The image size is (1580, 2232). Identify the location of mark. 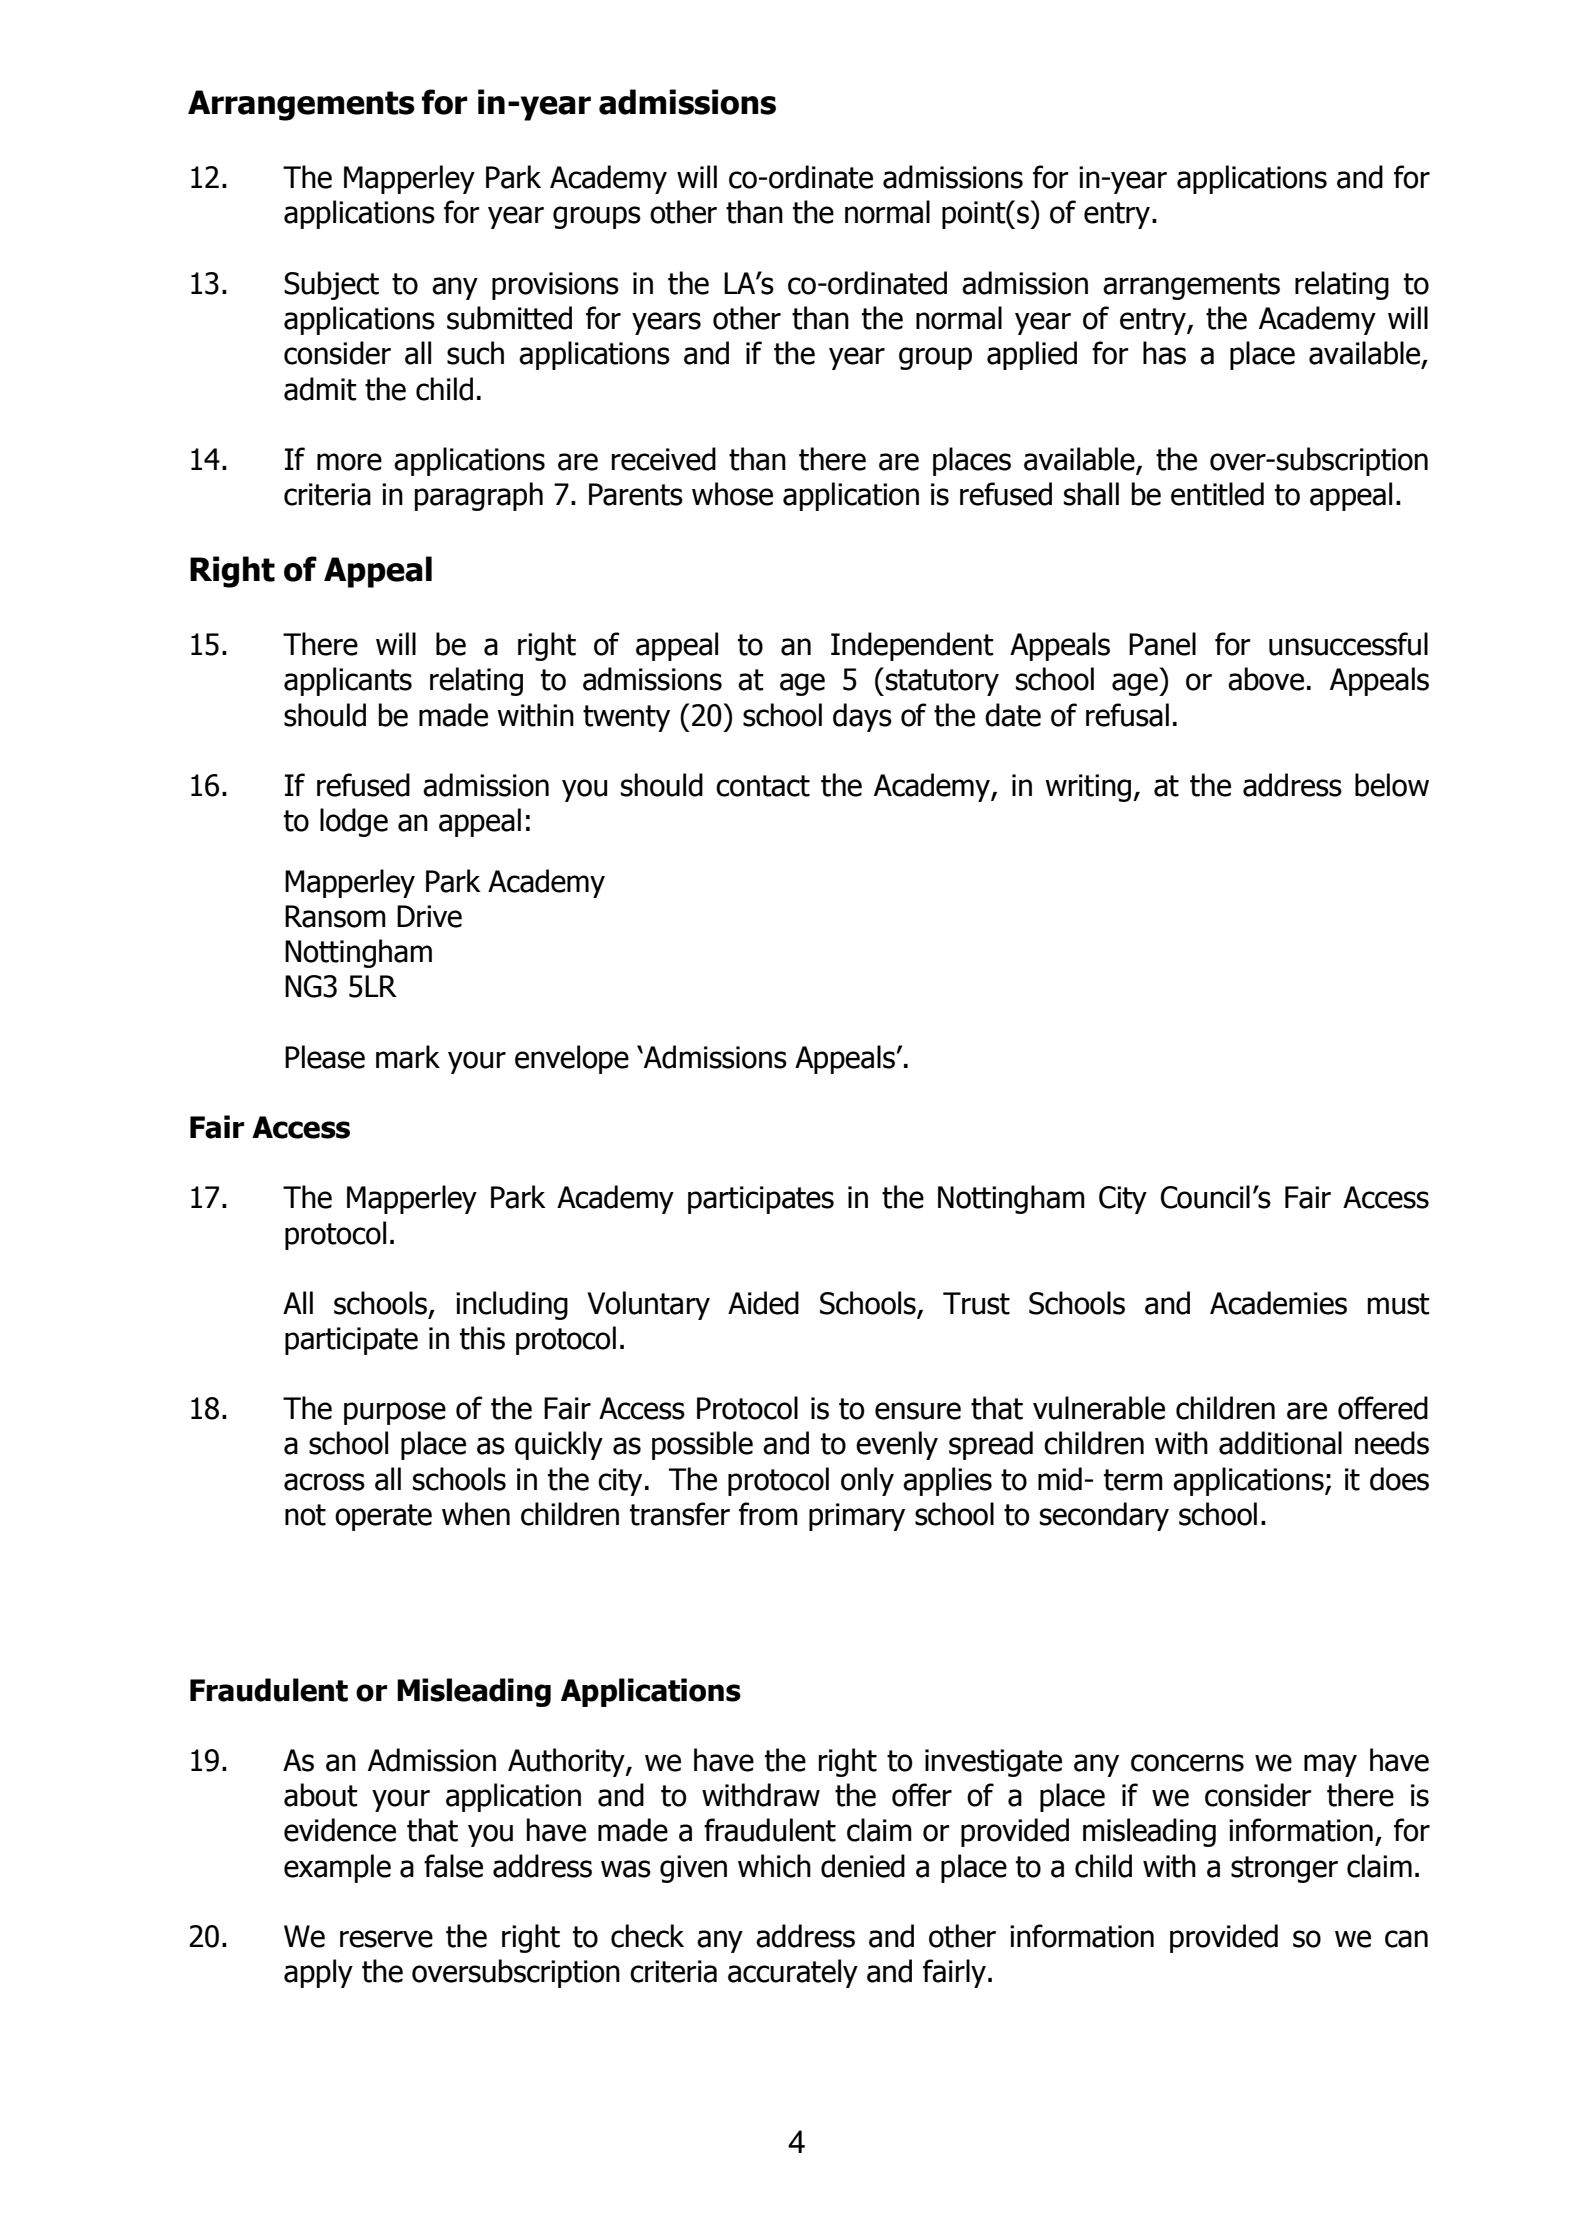
(408, 1057).
